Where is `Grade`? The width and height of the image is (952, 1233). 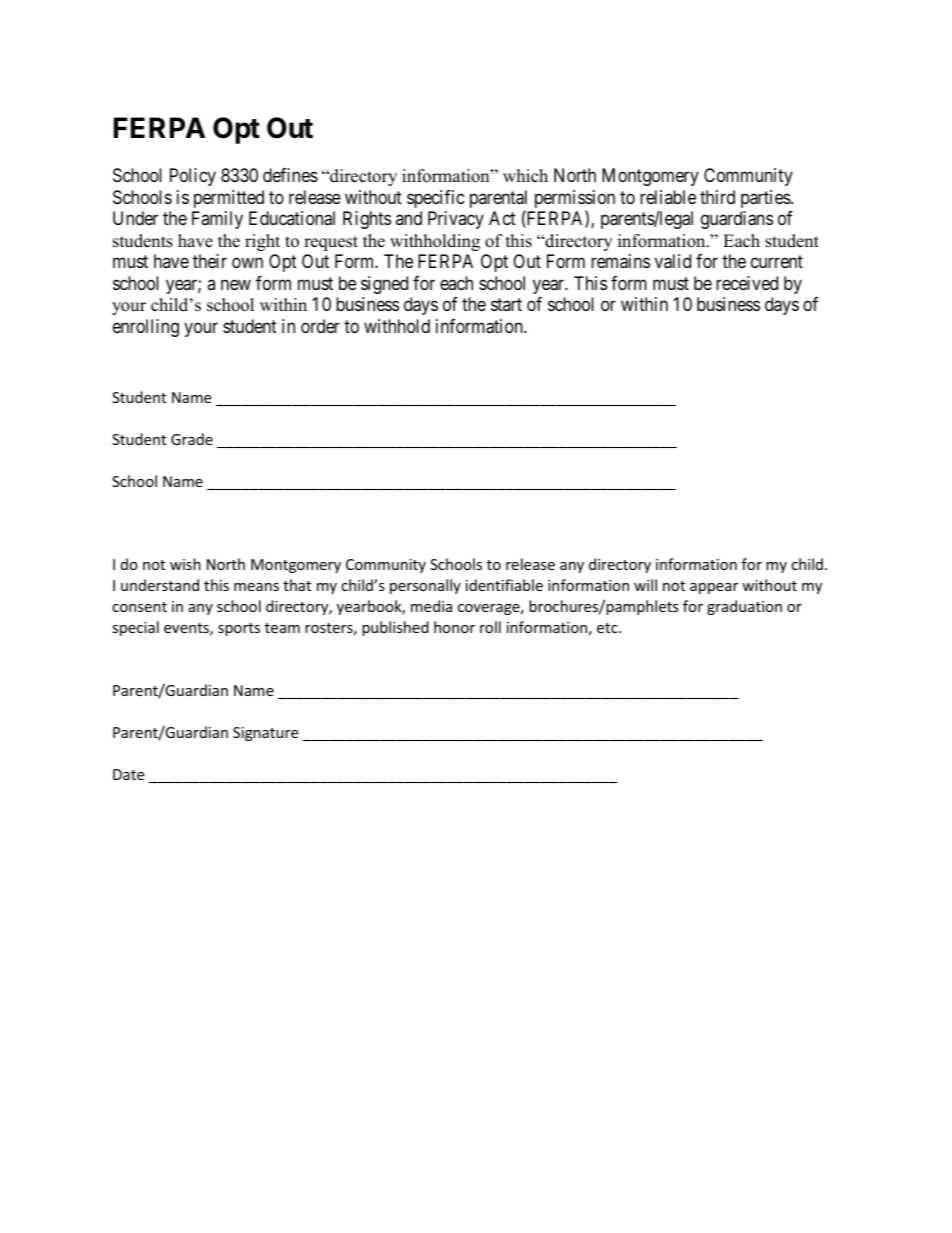 Grade is located at coordinates (192, 439).
